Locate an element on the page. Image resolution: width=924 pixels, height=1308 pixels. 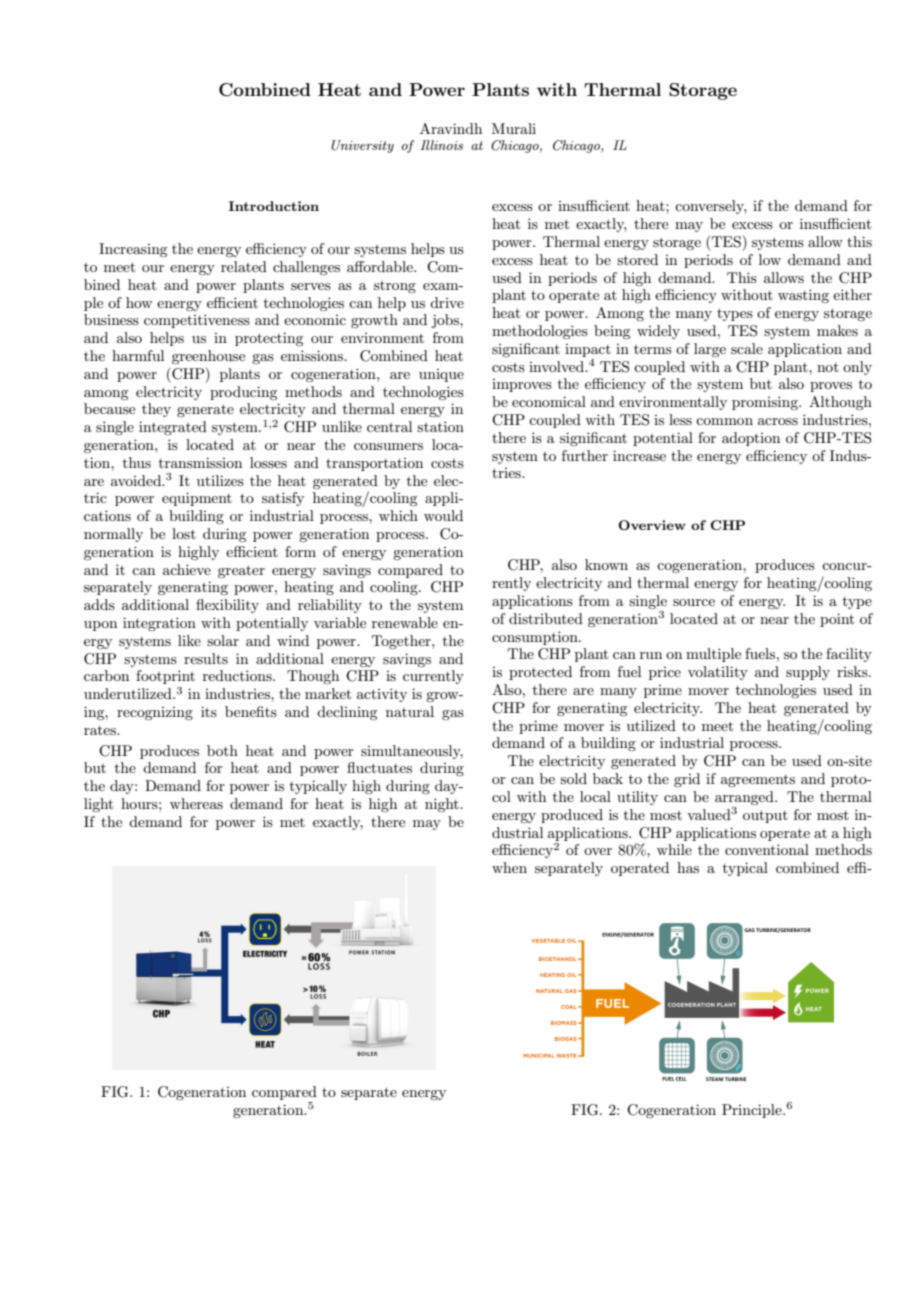
supply is located at coordinates (808, 673).
